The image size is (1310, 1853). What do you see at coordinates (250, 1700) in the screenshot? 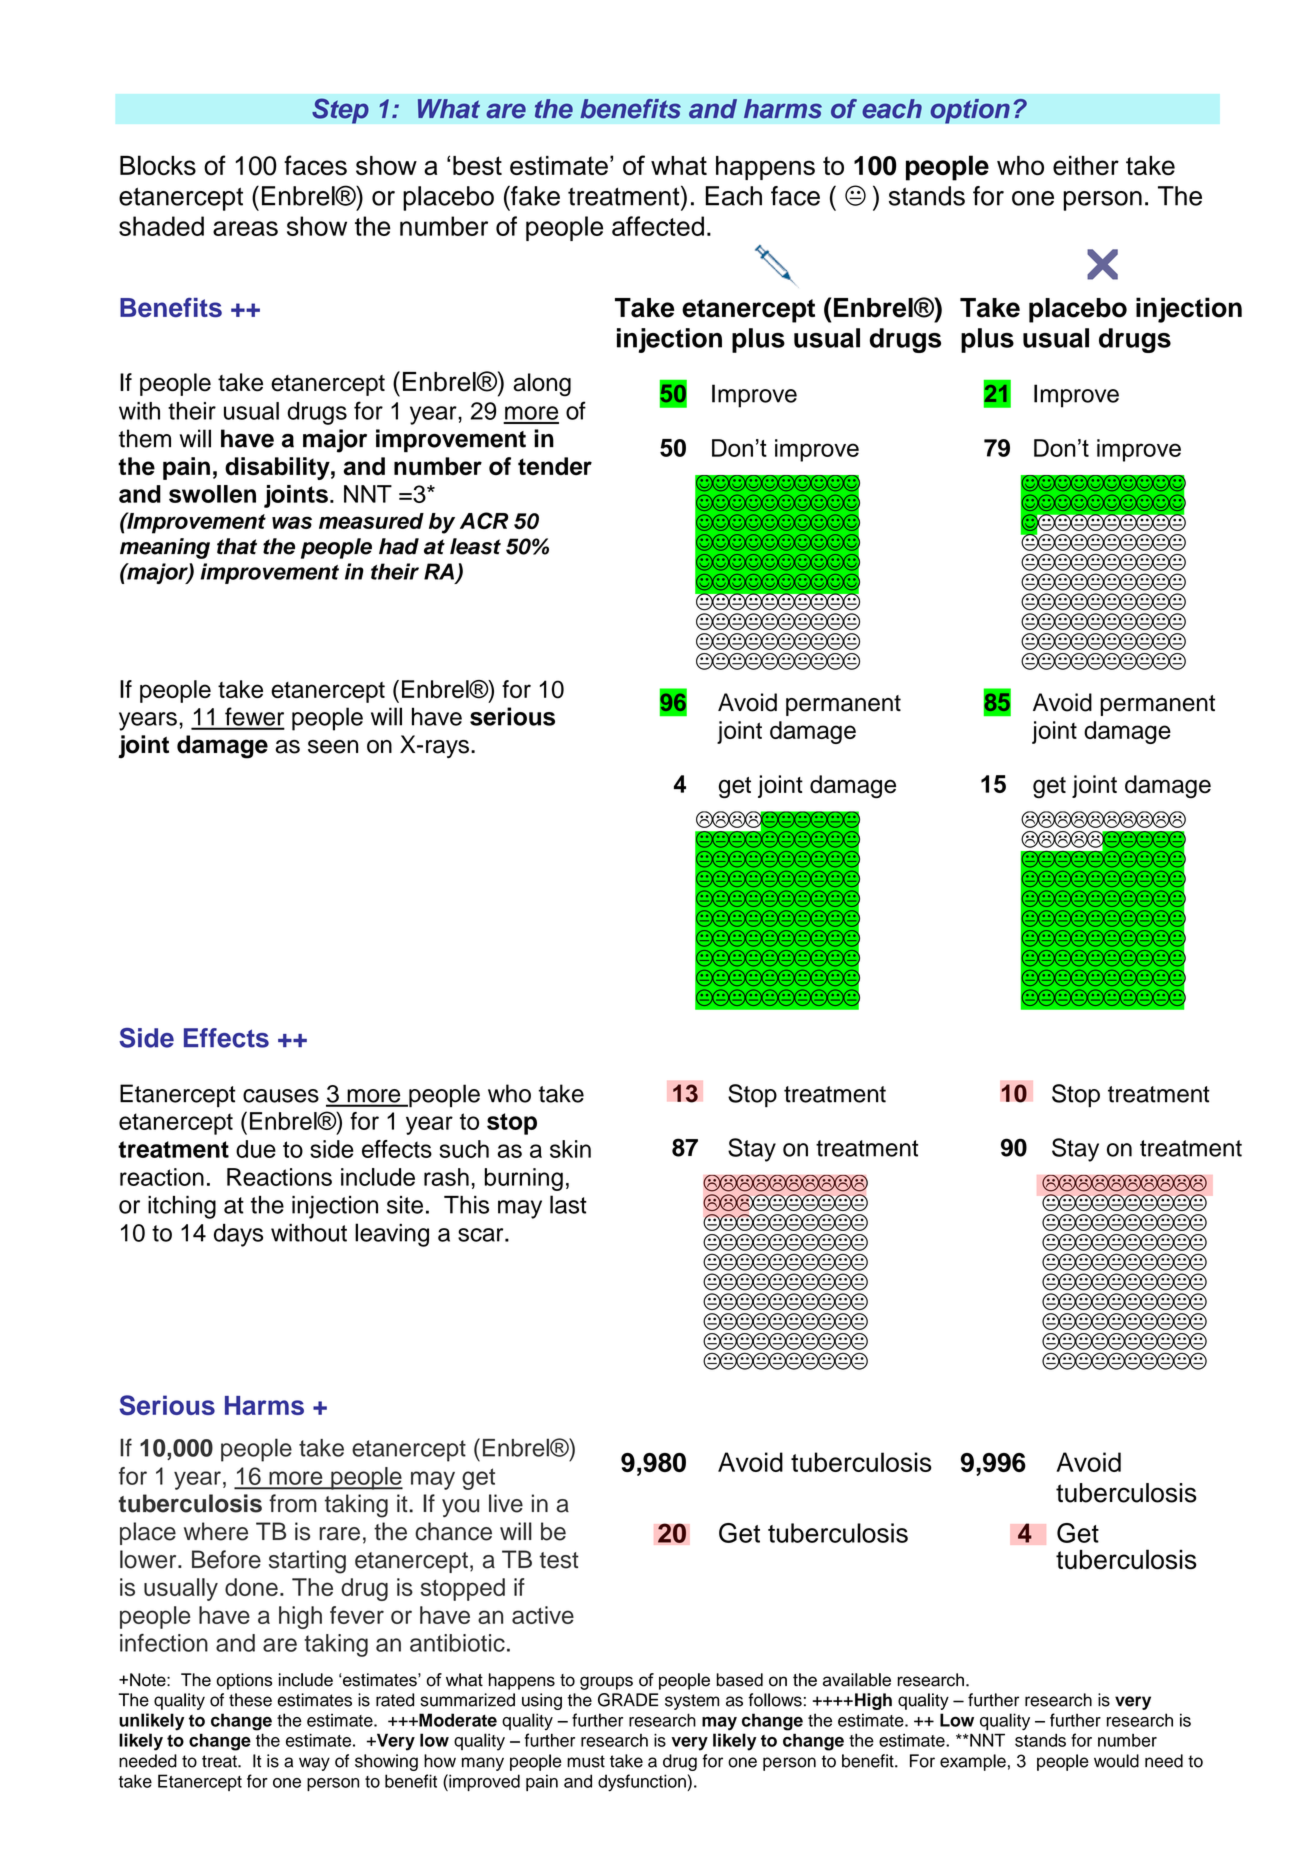
I see `these` at bounding box center [250, 1700].
